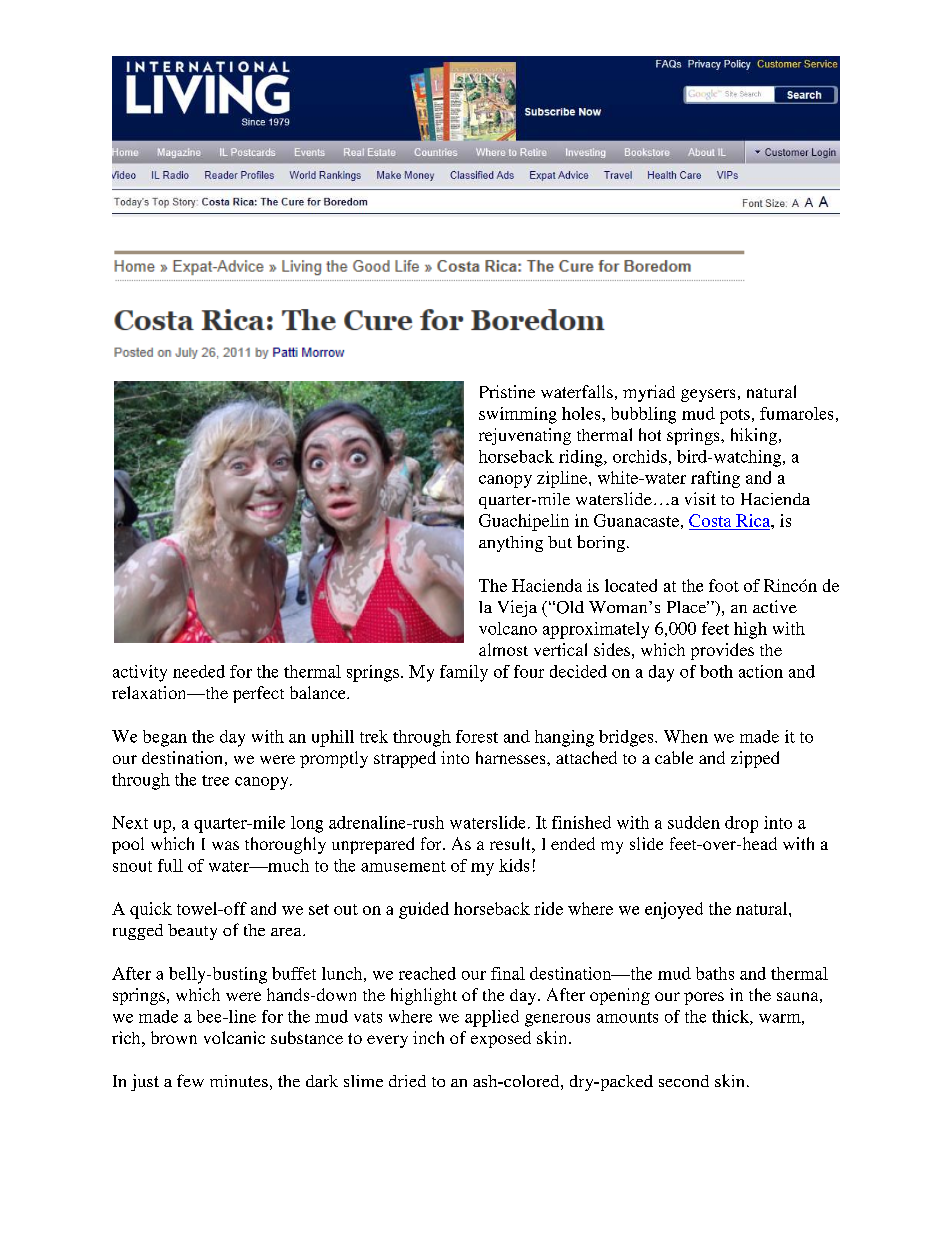 This image has width=952, height=1233. What do you see at coordinates (741, 824) in the image?
I see `drop` at bounding box center [741, 824].
